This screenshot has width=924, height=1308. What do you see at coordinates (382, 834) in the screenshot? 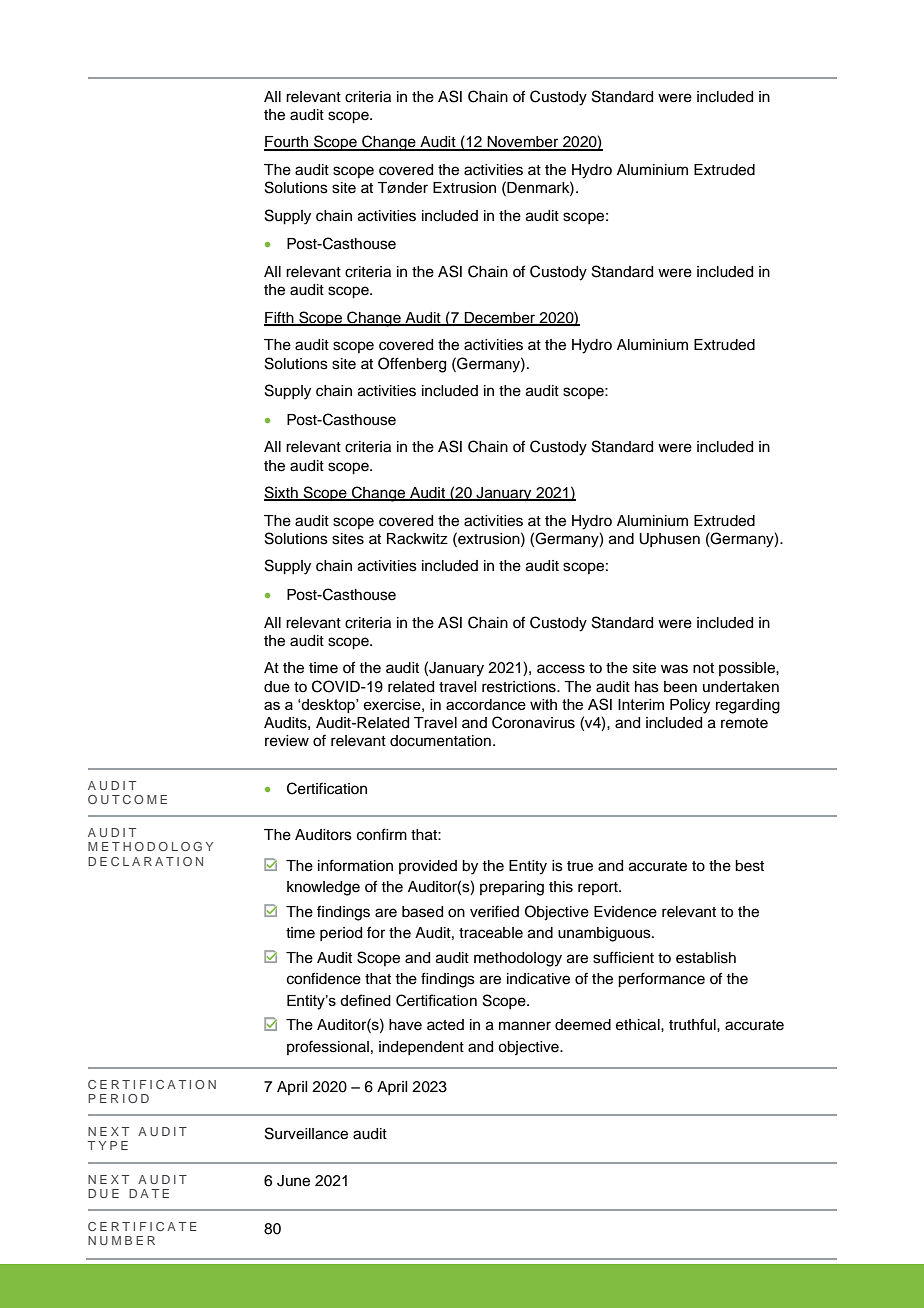
I see `confirm` at bounding box center [382, 834].
